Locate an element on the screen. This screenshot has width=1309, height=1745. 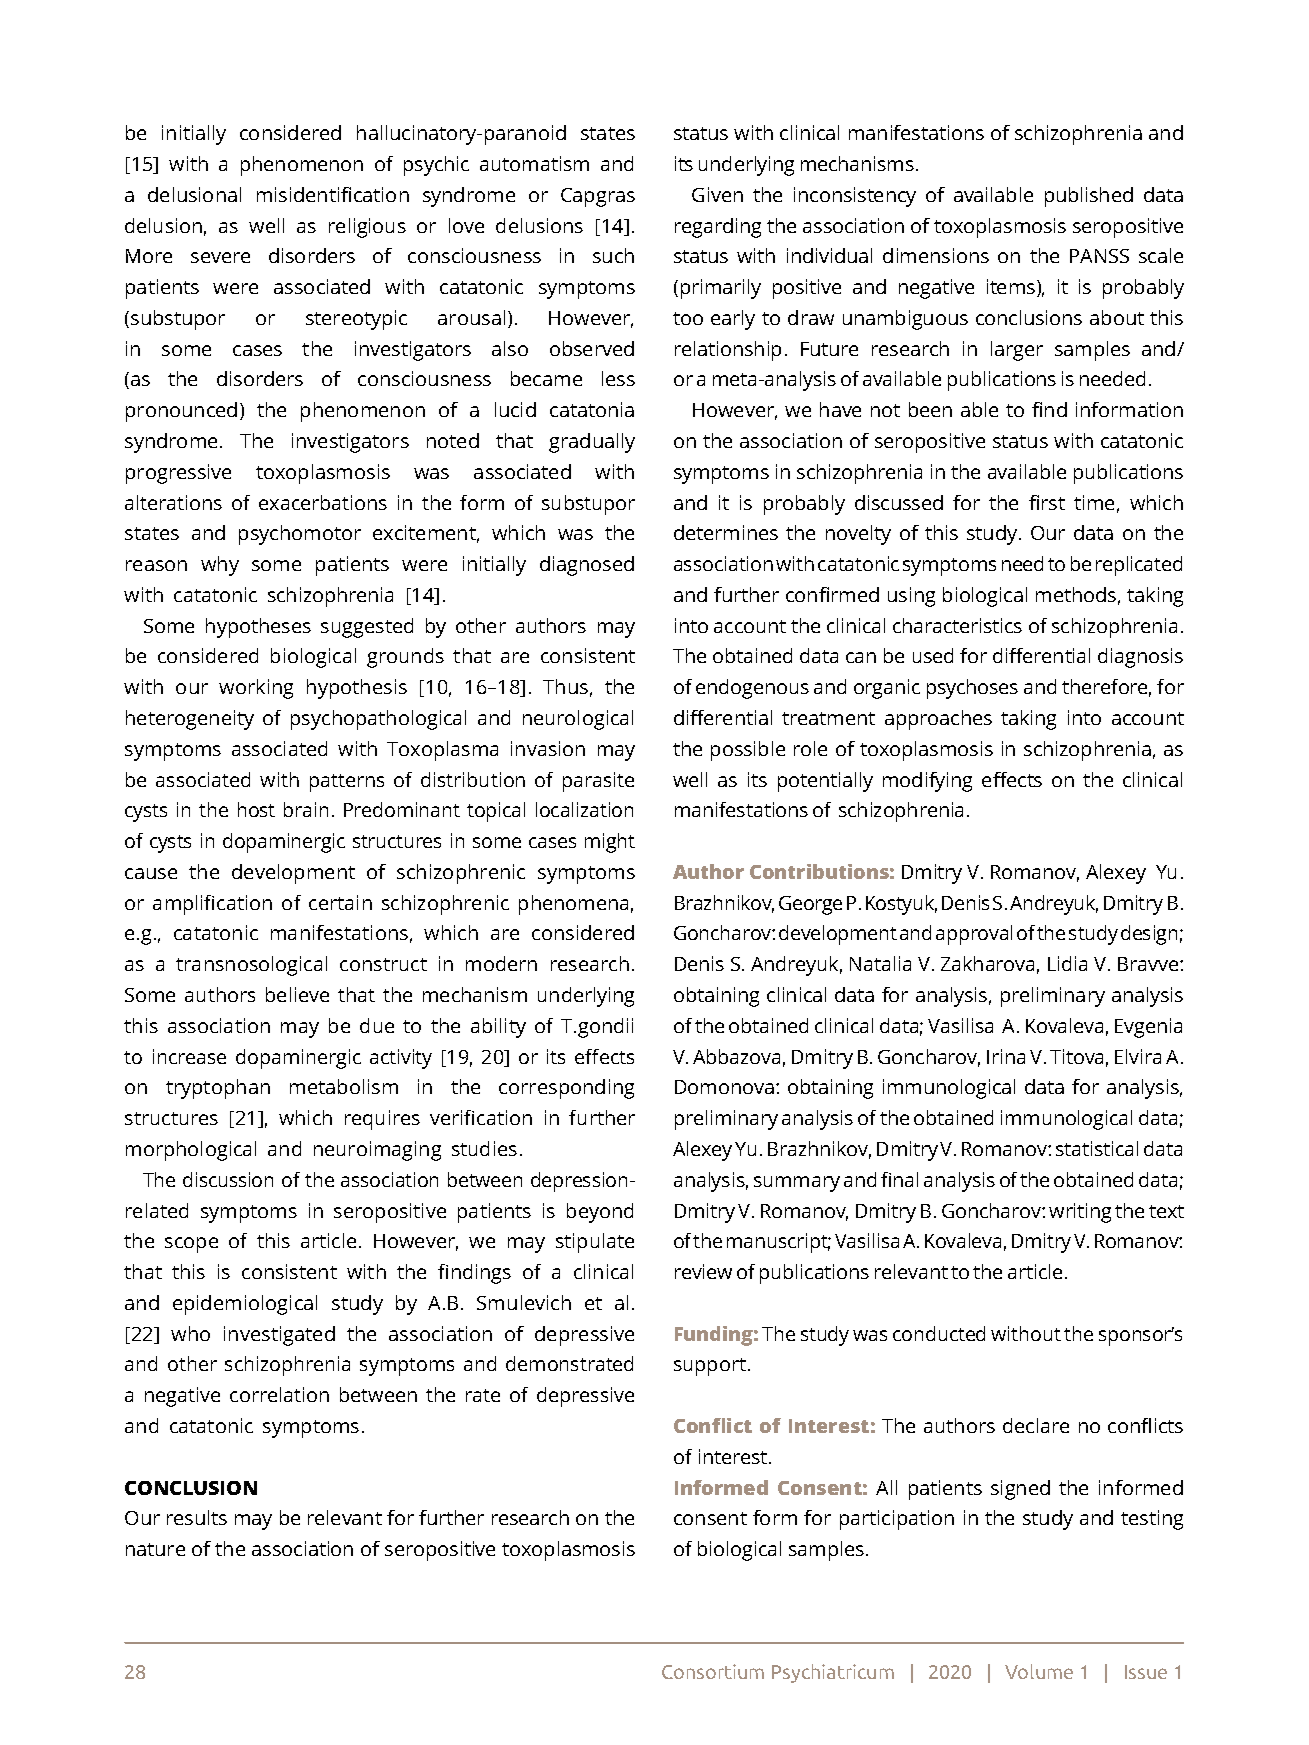
psychomotor is located at coordinates (300, 535).
